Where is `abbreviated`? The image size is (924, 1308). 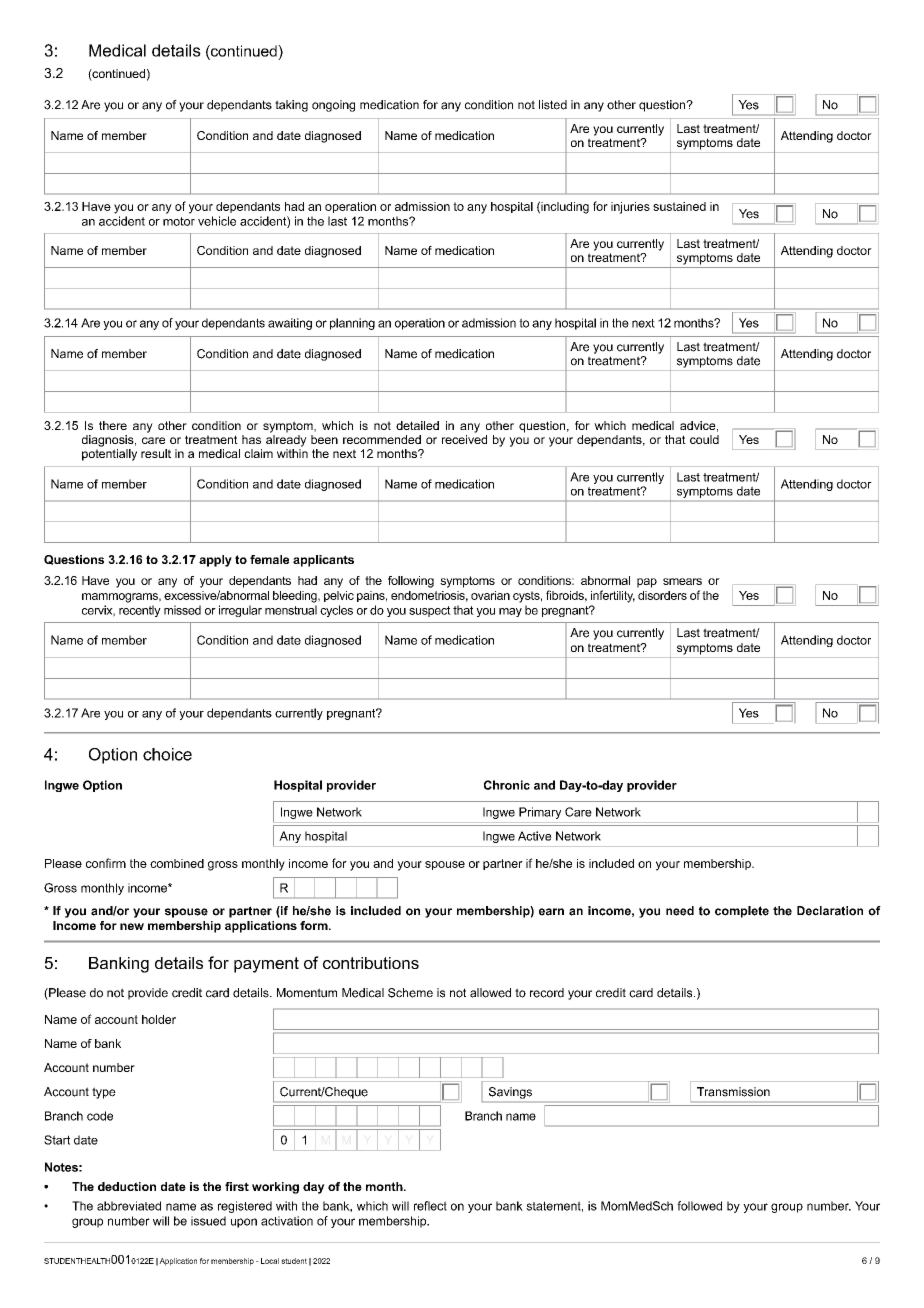 abbreviated is located at coordinates (129, 1206).
